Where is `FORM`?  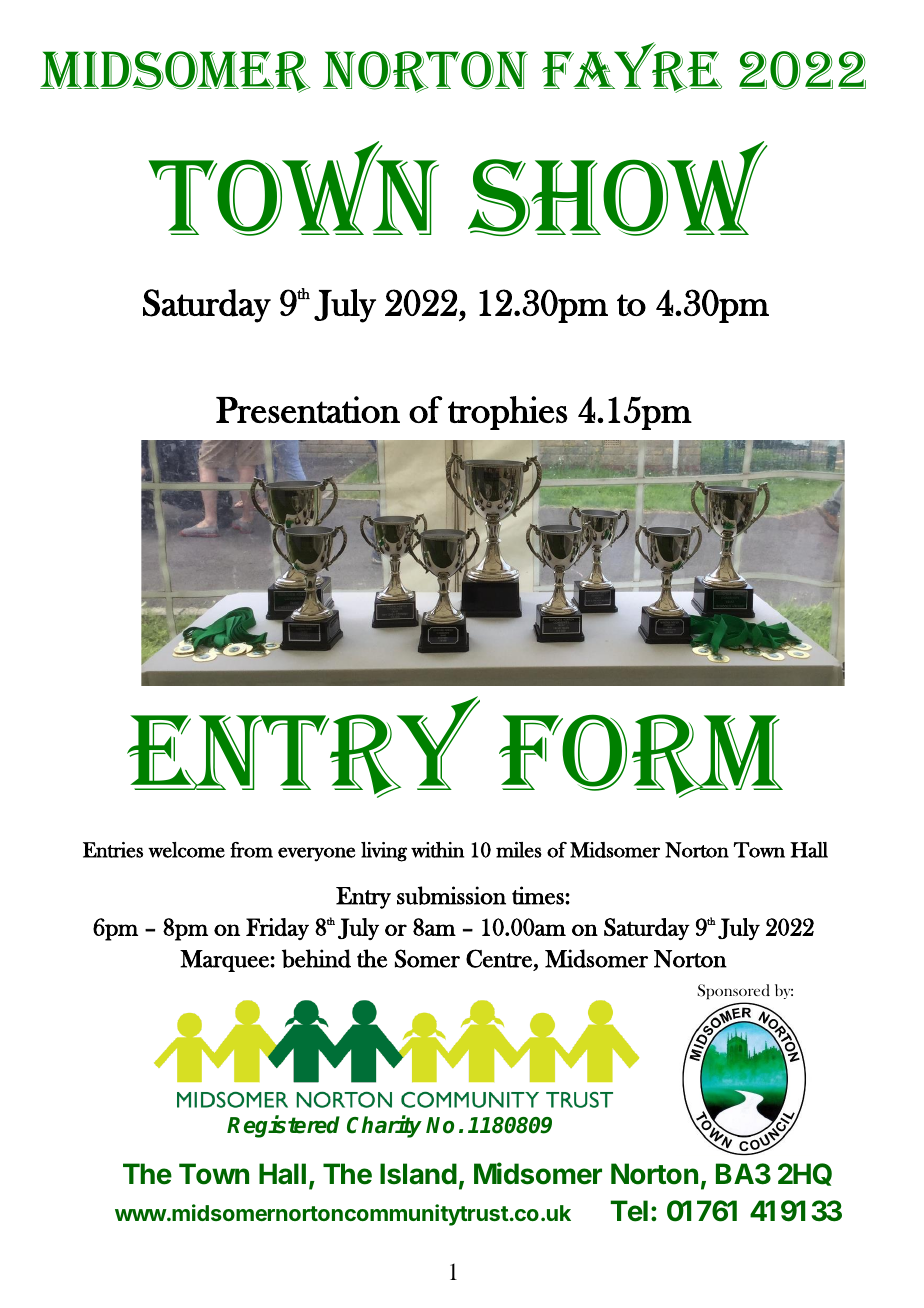 FORM is located at coordinates (641, 756).
